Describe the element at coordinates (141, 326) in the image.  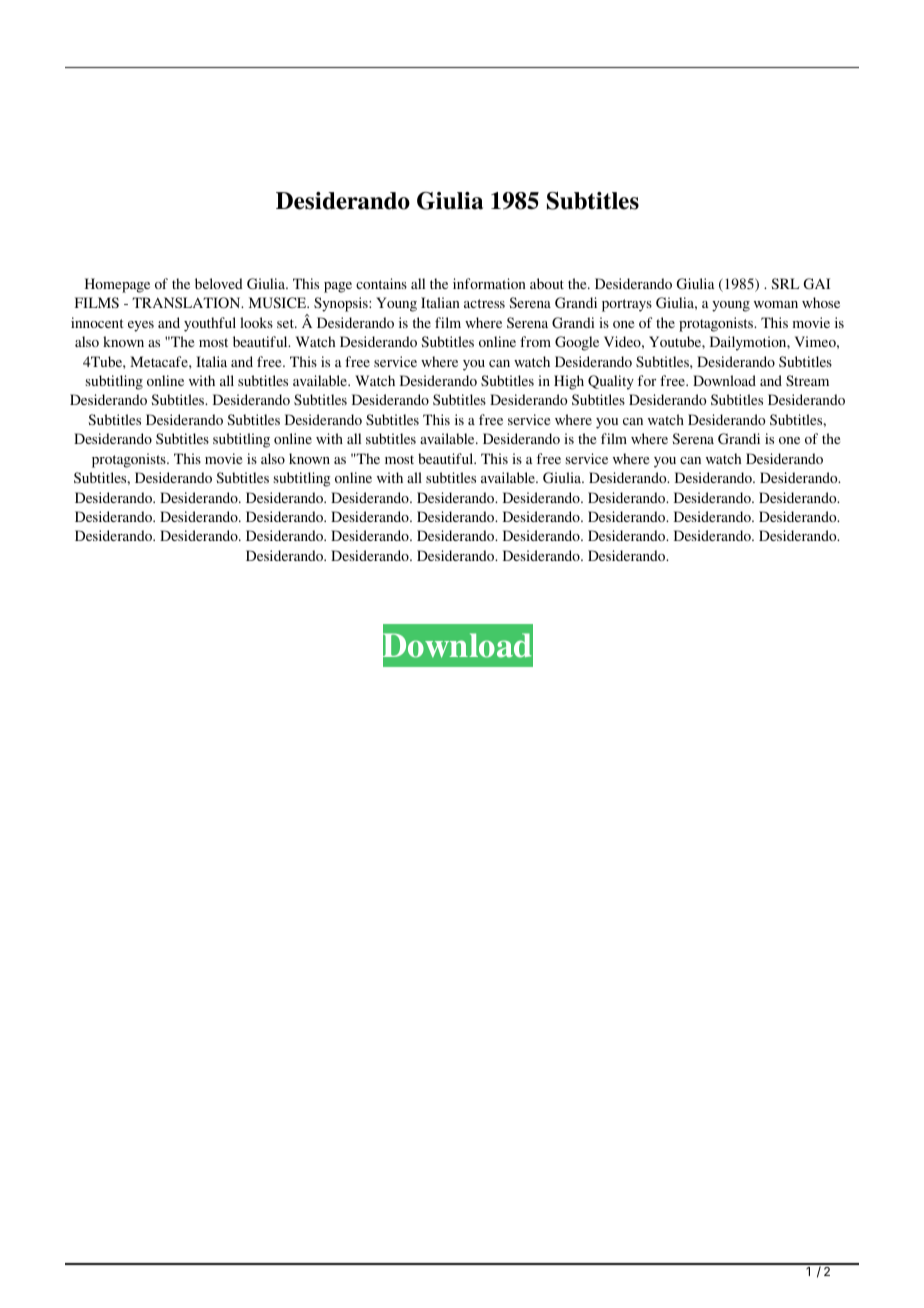
I see `eyes` at that location.
